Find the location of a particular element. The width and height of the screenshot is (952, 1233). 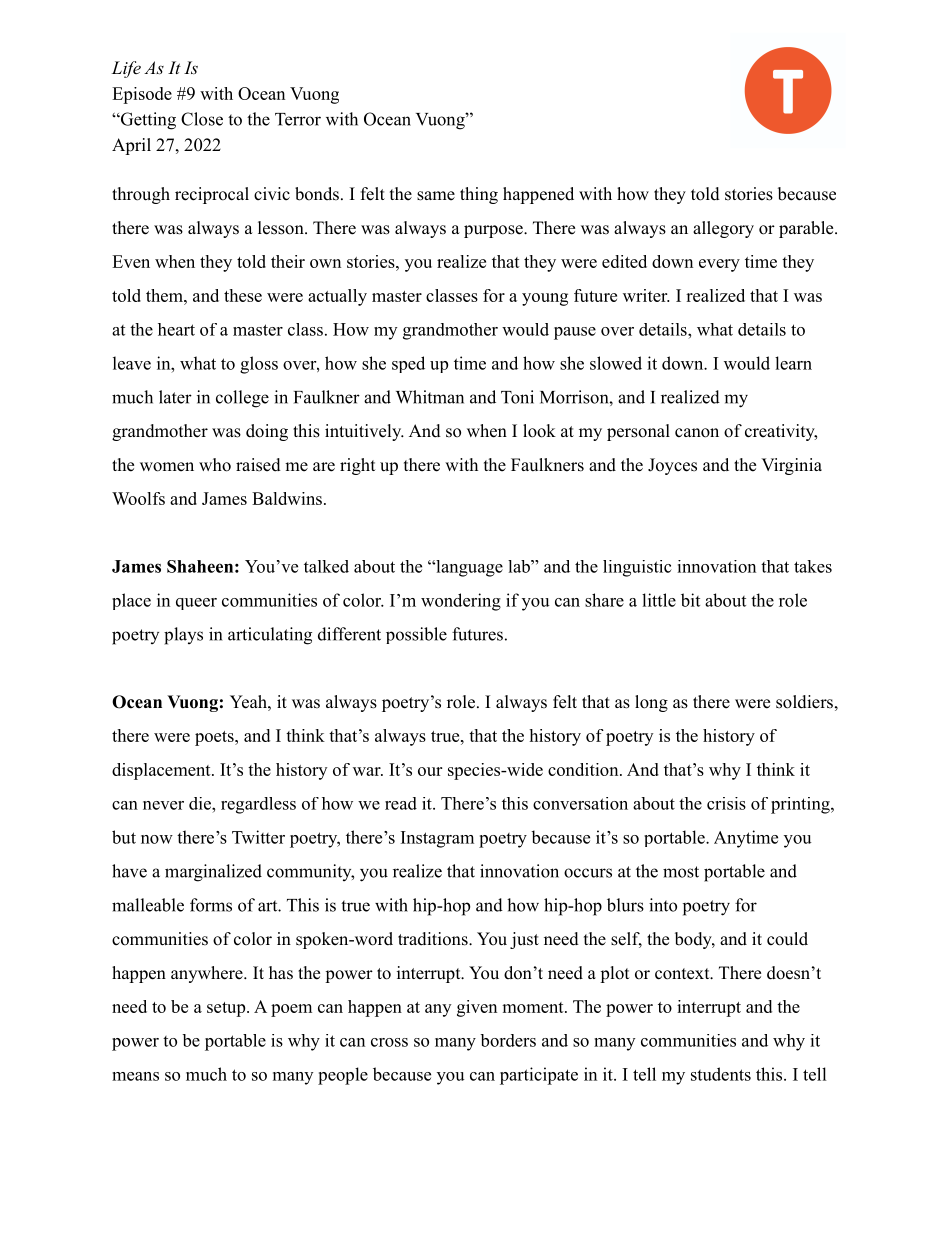

learn is located at coordinates (793, 363).
